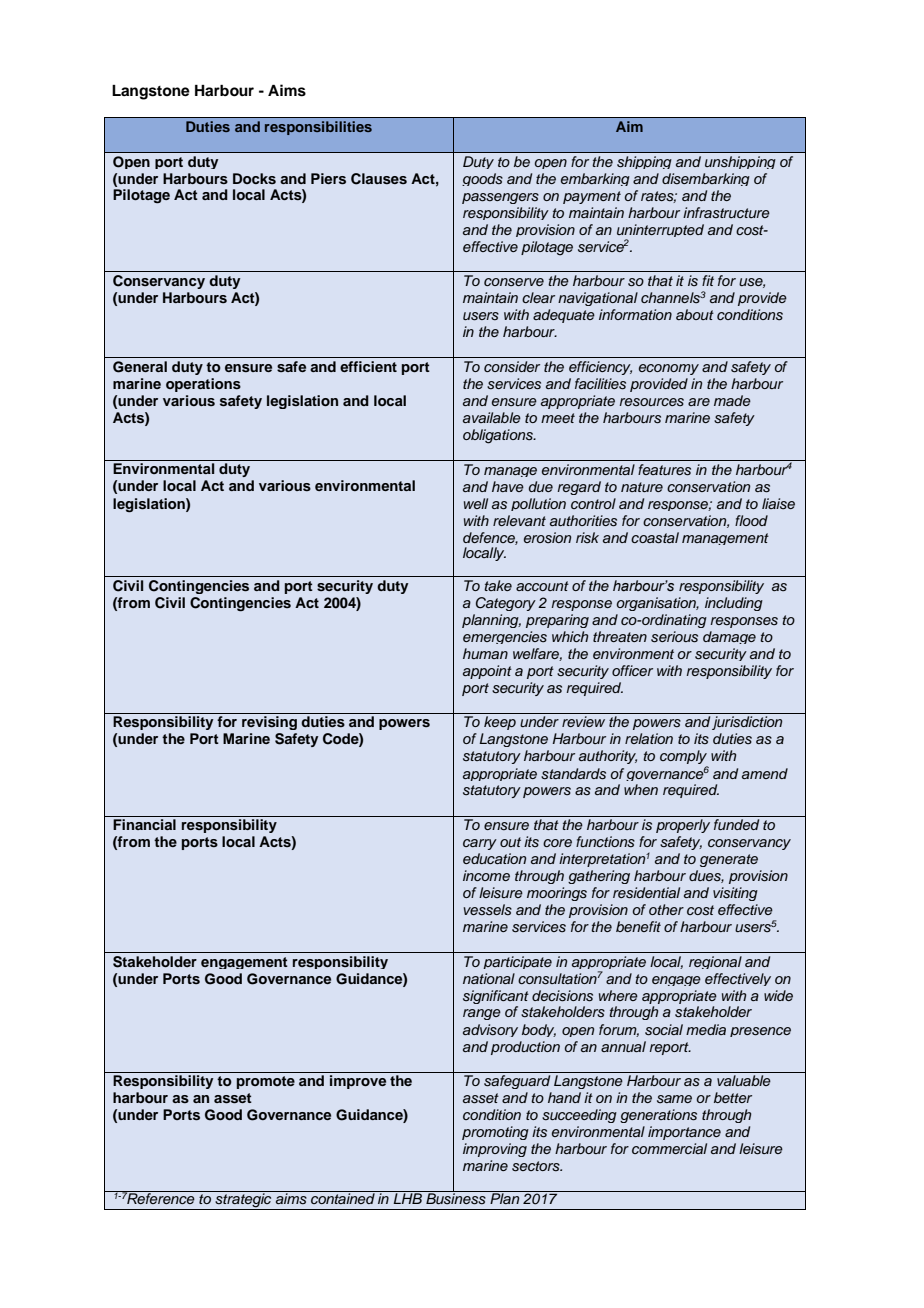  Describe the element at coordinates (726, 213) in the screenshot. I see `infrastructure` at that location.
